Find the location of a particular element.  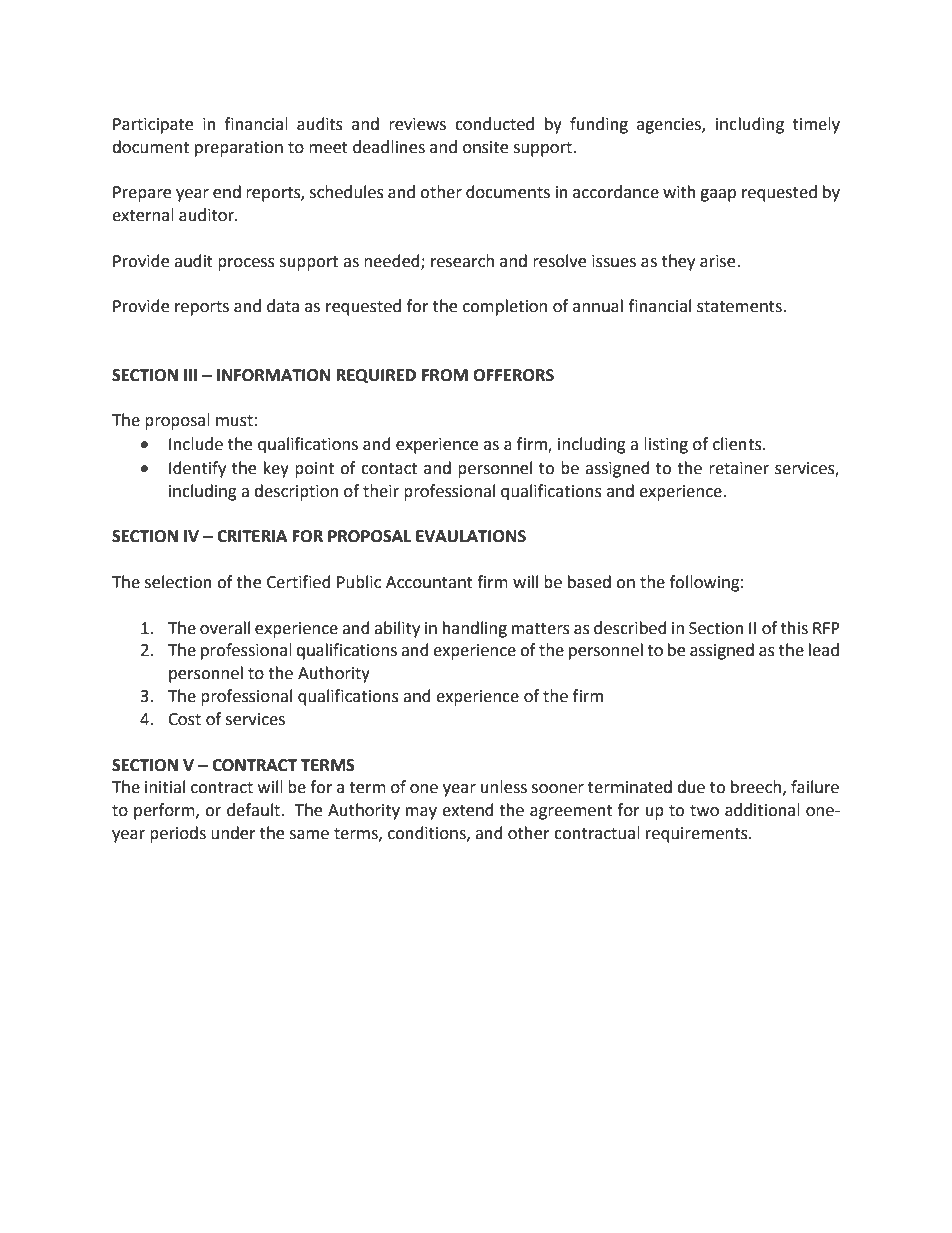

this is located at coordinates (794, 628).
